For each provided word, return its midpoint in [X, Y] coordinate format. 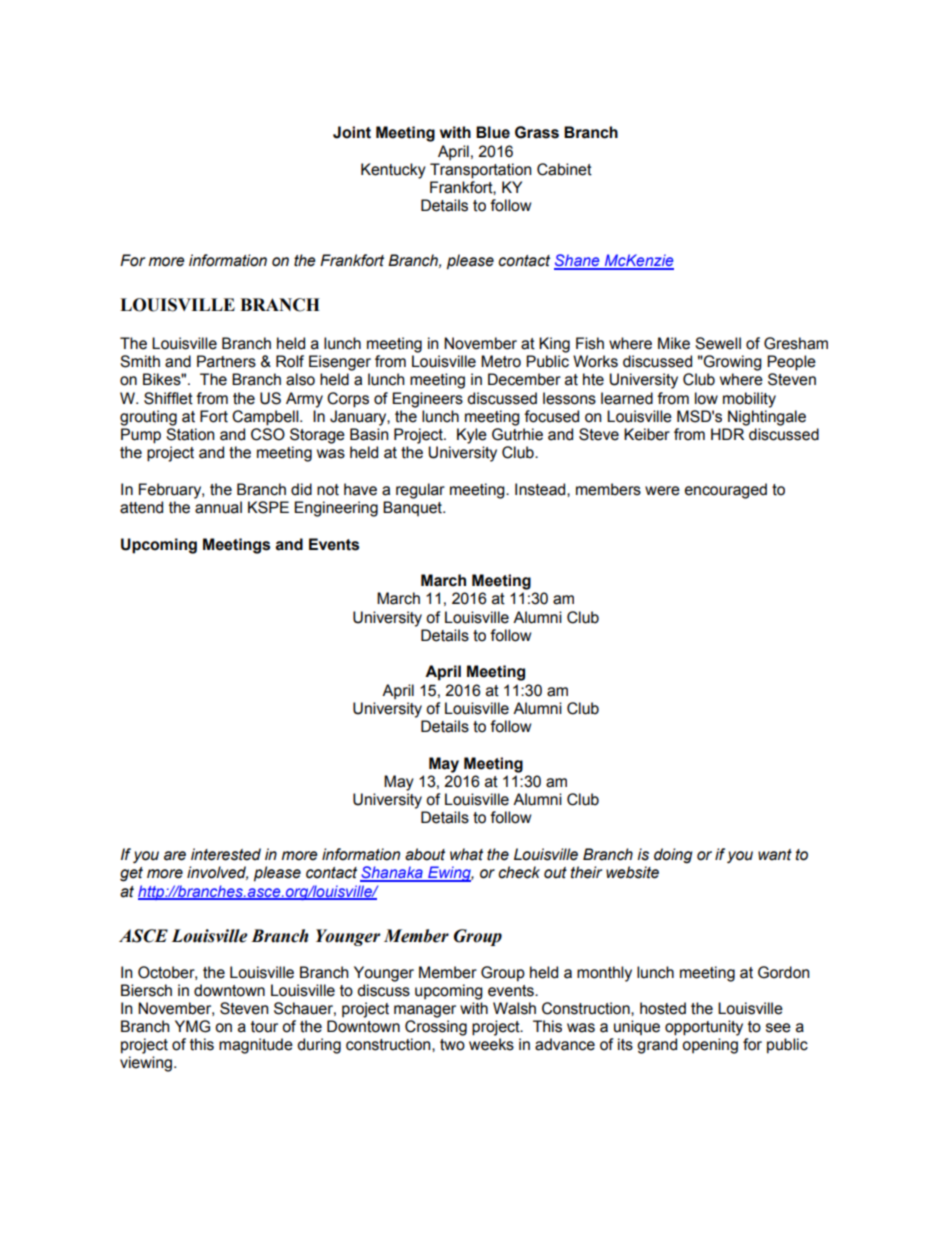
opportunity [704, 1028]
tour [264, 1027]
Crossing [436, 1028]
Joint [352, 132]
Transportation [480, 171]
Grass [537, 132]
